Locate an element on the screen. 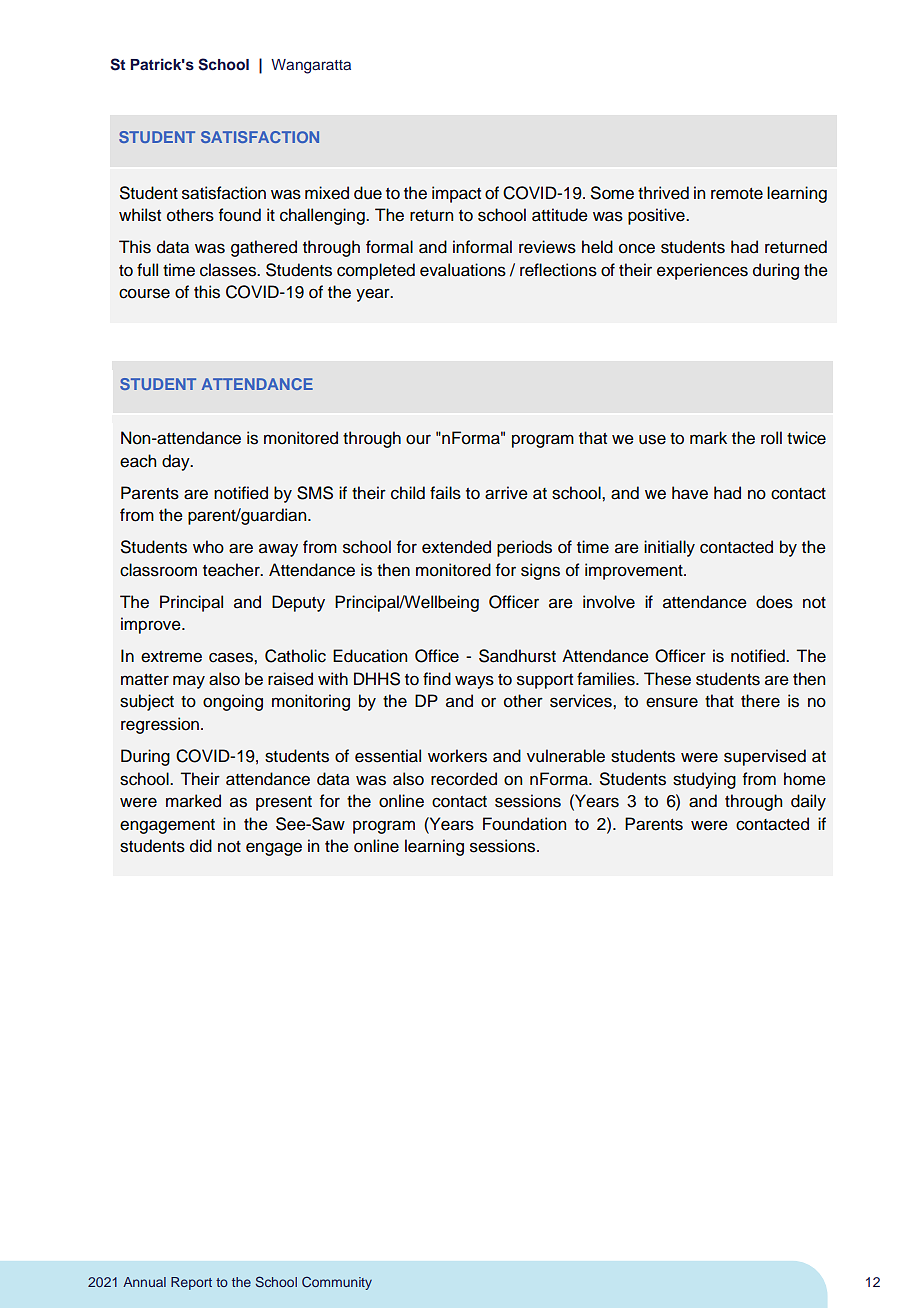  who is located at coordinates (208, 547).
